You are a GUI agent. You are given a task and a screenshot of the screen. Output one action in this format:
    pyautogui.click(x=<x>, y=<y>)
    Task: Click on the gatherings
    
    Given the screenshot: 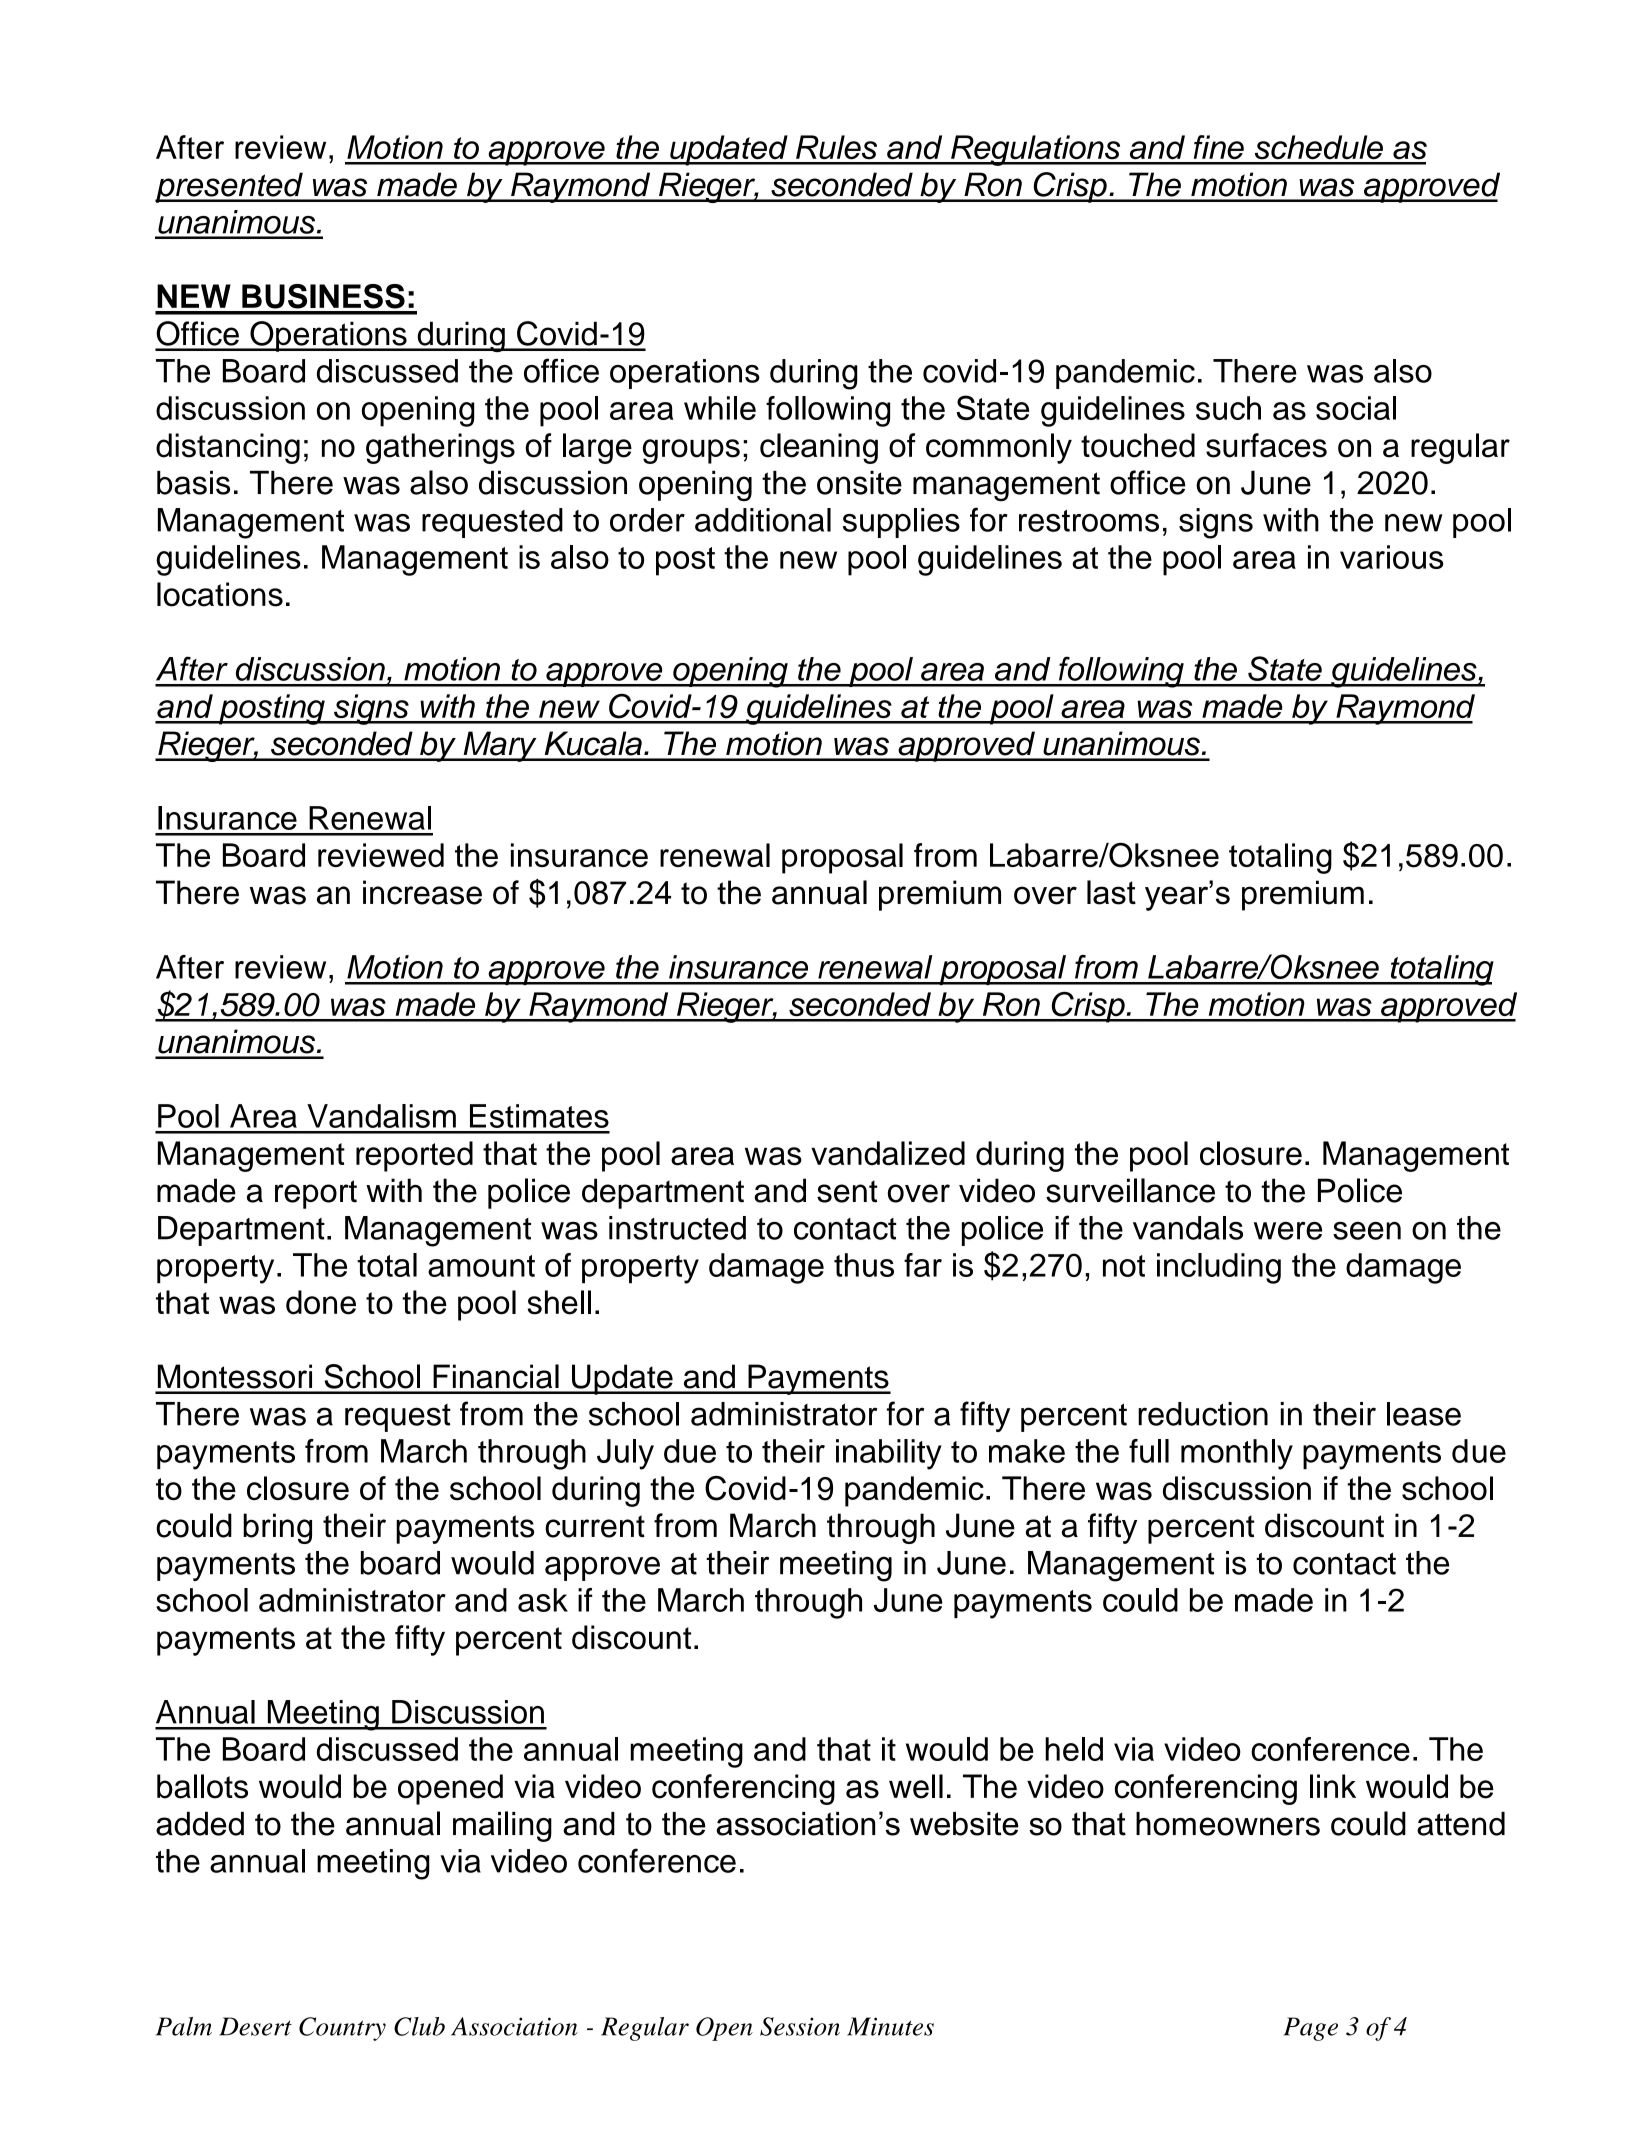 What is the action you would take?
    pyautogui.click(x=440, y=448)
